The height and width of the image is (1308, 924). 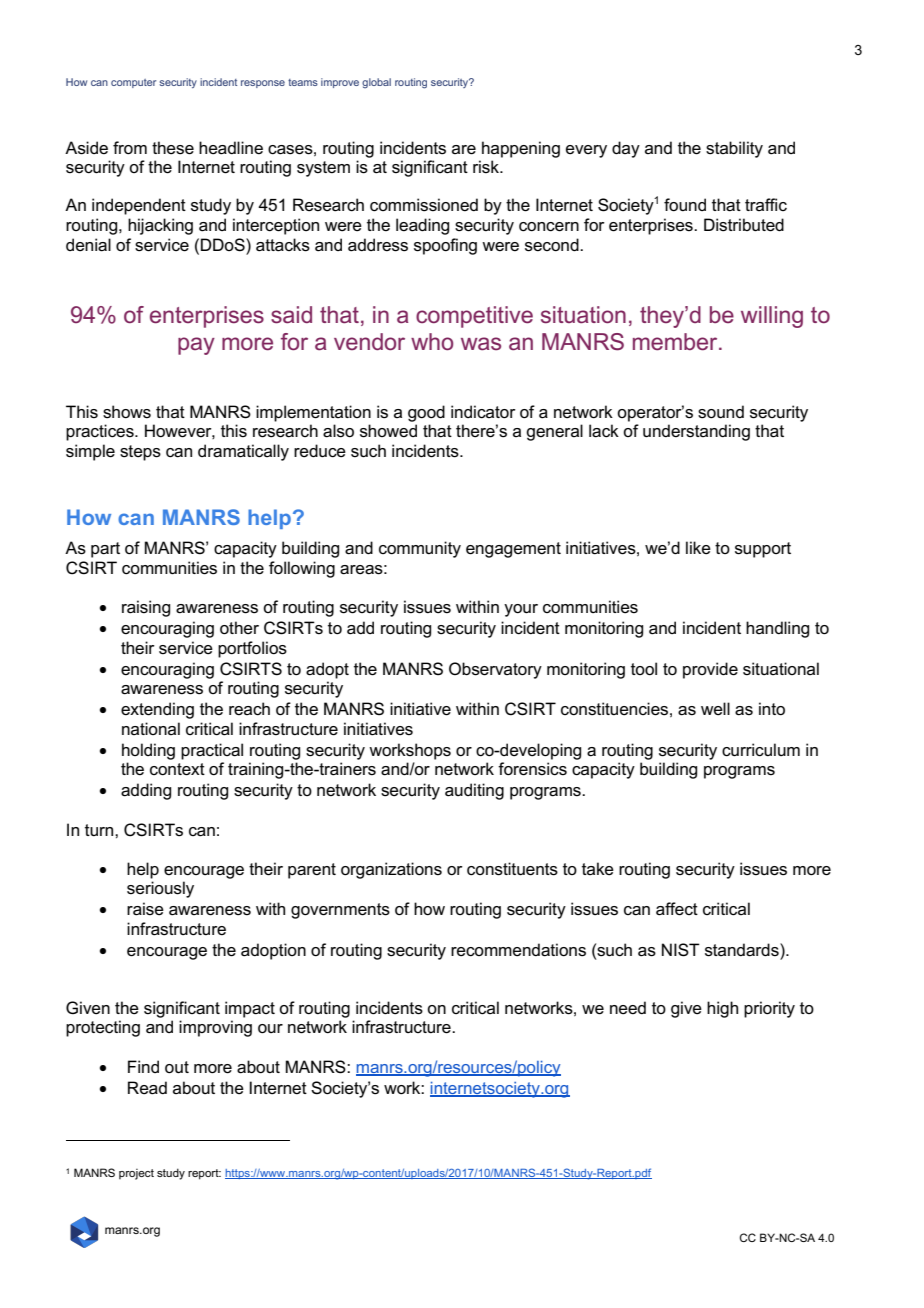 What do you see at coordinates (136, 1174) in the image?
I see `project` at bounding box center [136, 1174].
